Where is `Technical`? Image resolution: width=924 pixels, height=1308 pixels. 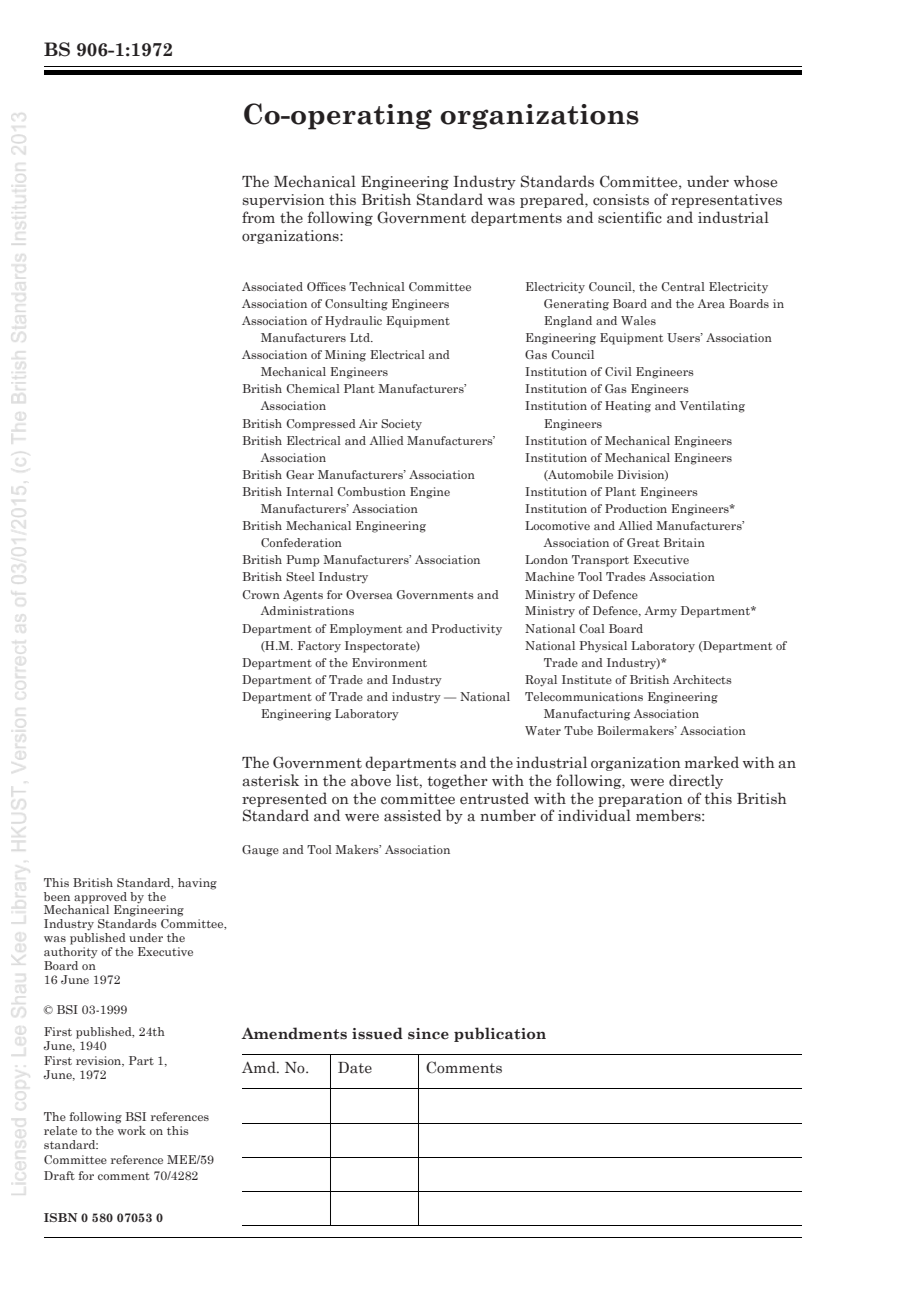
Technical is located at coordinates (377, 286).
